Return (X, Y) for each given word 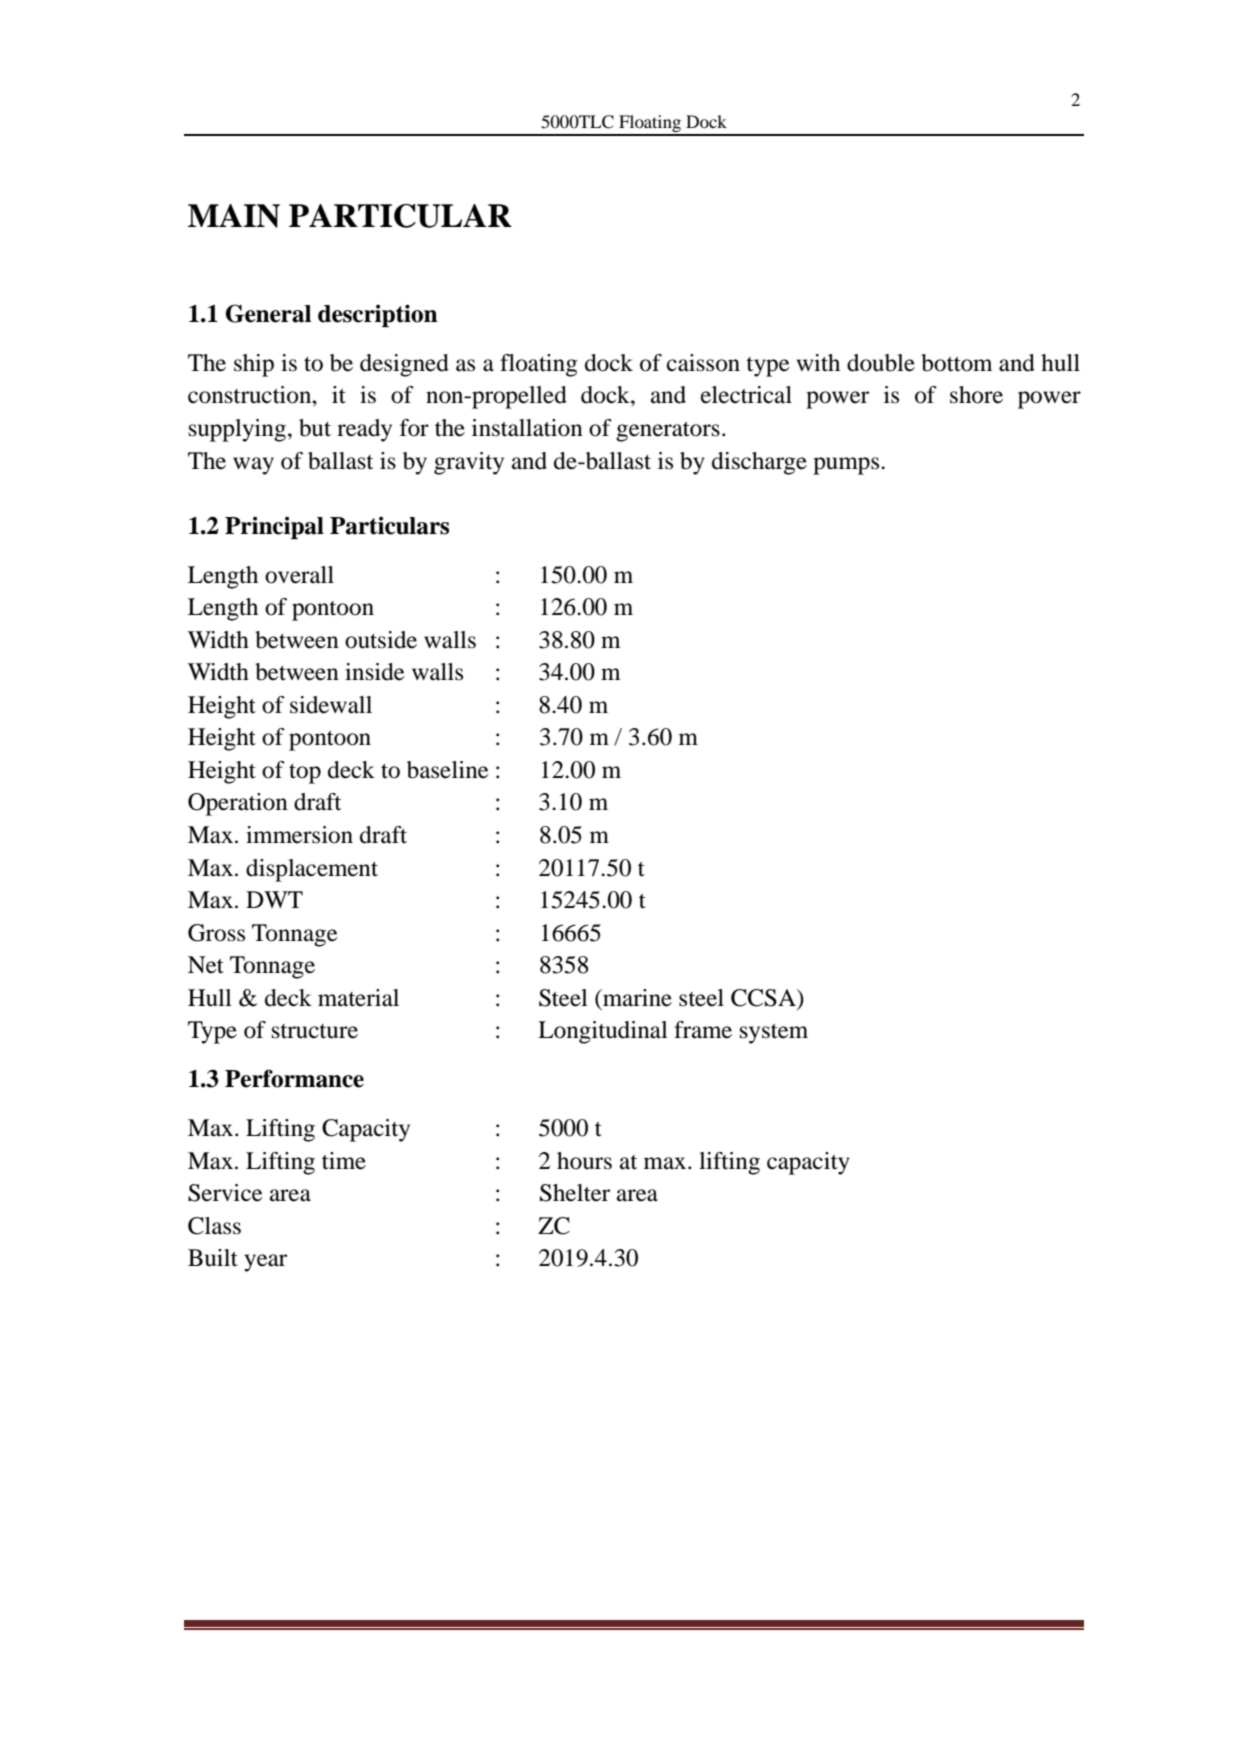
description (378, 315)
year (265, 1263)
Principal (274, 527)
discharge (759, 463)
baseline (448, 770)
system (774, 1034)
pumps (847, 466)
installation (527, 428)
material (358, 998)
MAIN (234, 216)
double (881, 363)
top (305, 774)
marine (636, 998)
